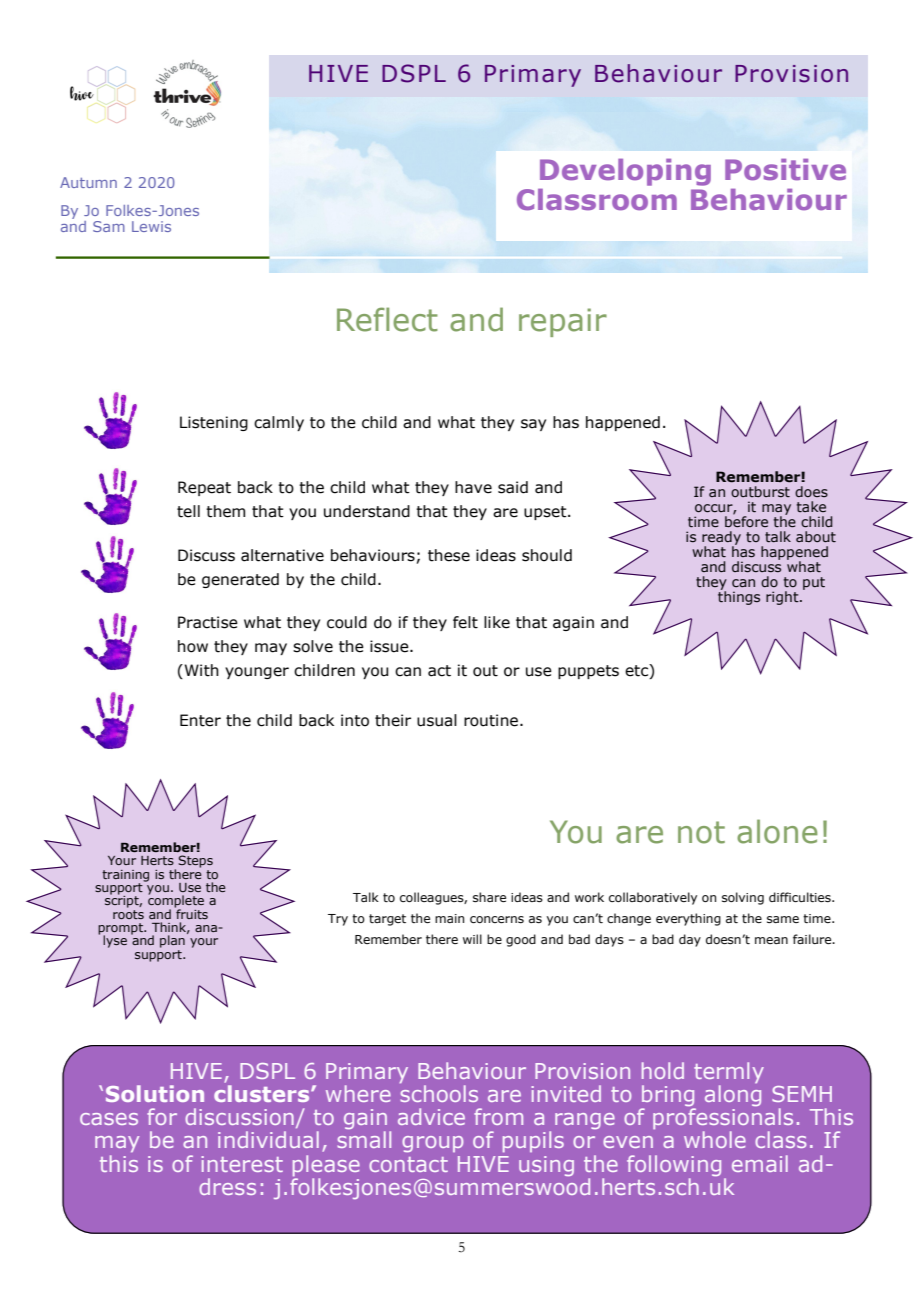  What do you see at coordinates (625, 172) in the screenshot?
I see `Developing` at bounding box center [625, 172].
